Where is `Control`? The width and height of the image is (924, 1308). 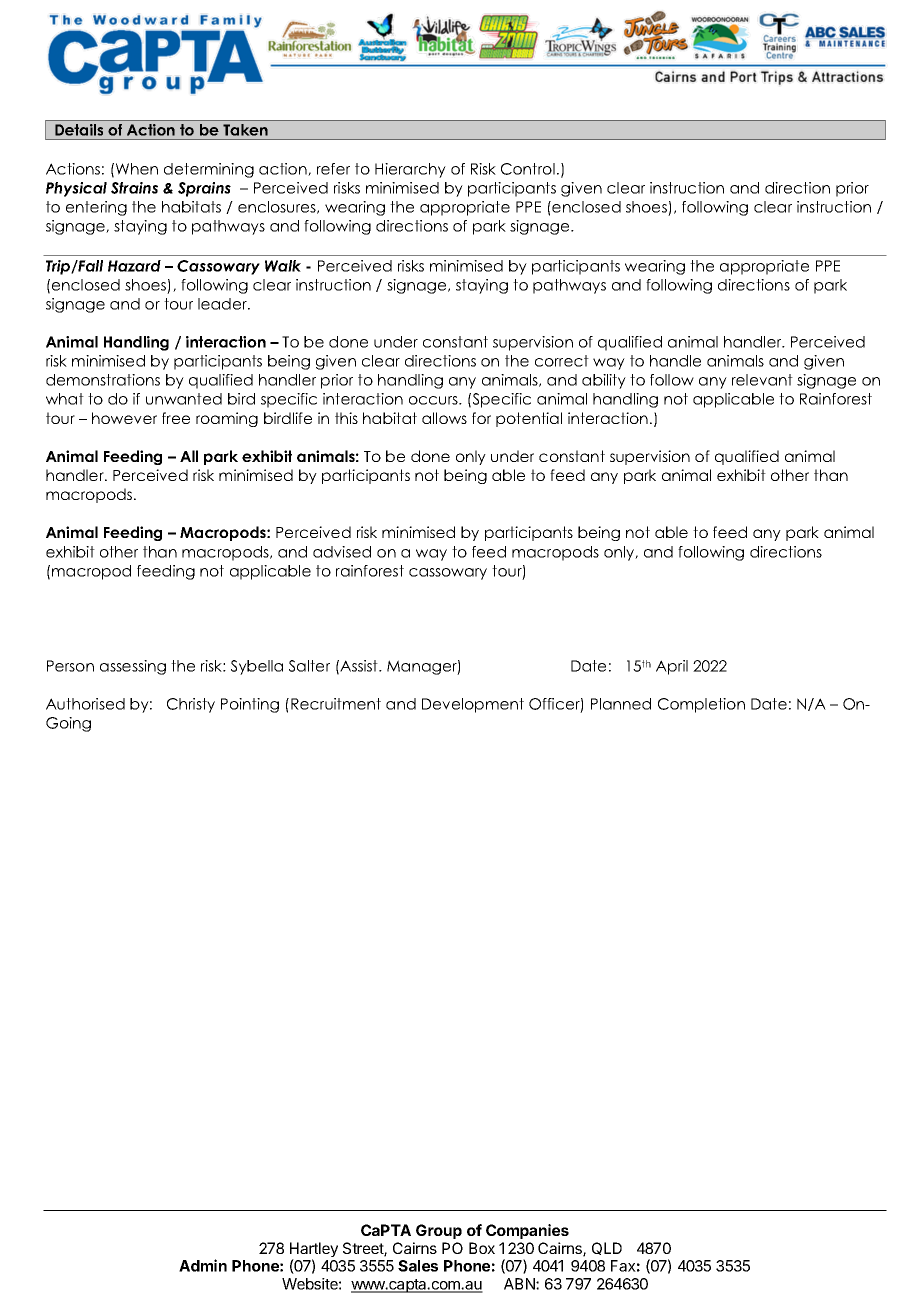 Control is located at coordinates (528, 169).
